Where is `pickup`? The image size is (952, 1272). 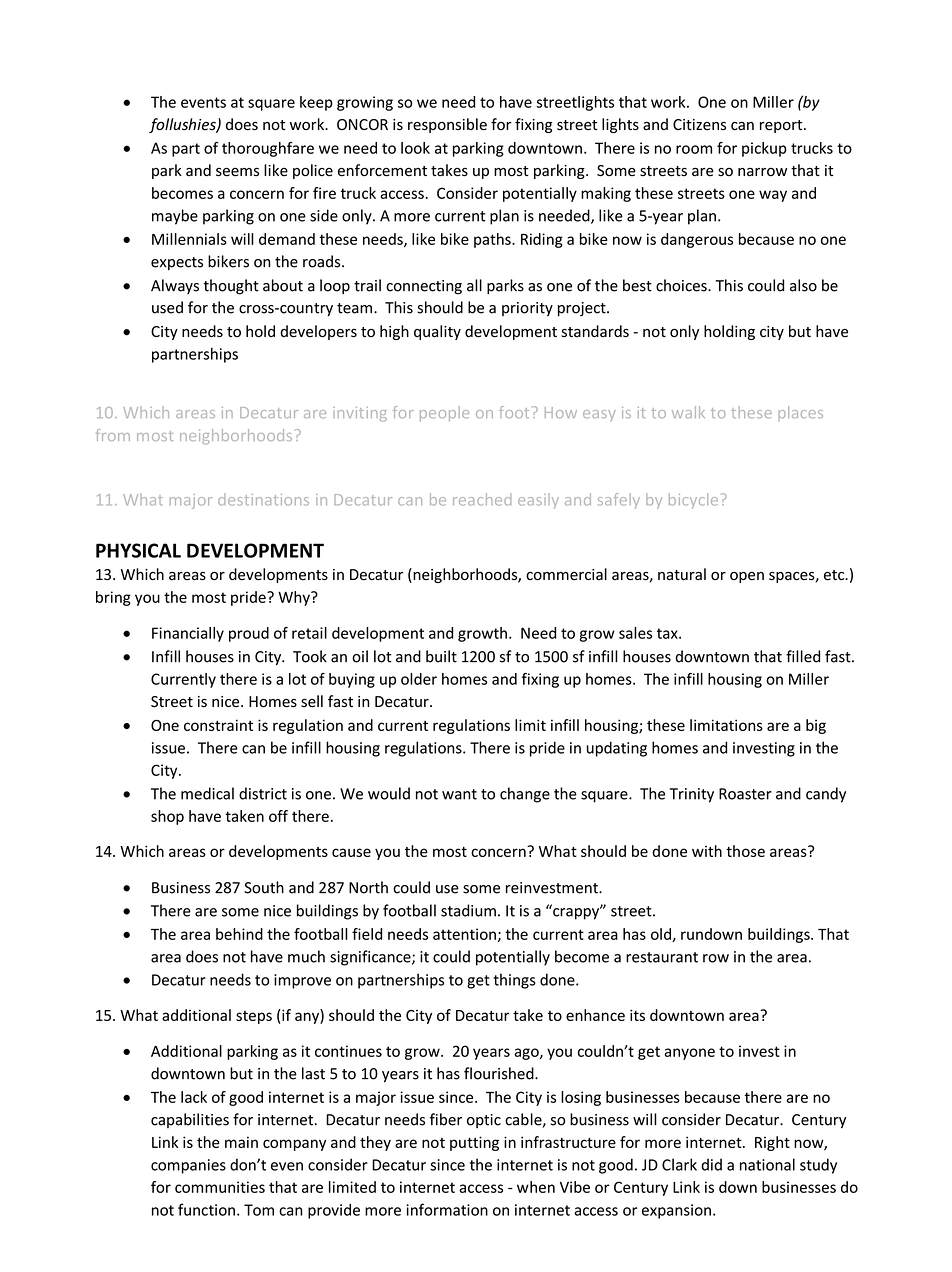
pickup is located at coordinates (764, 149).
